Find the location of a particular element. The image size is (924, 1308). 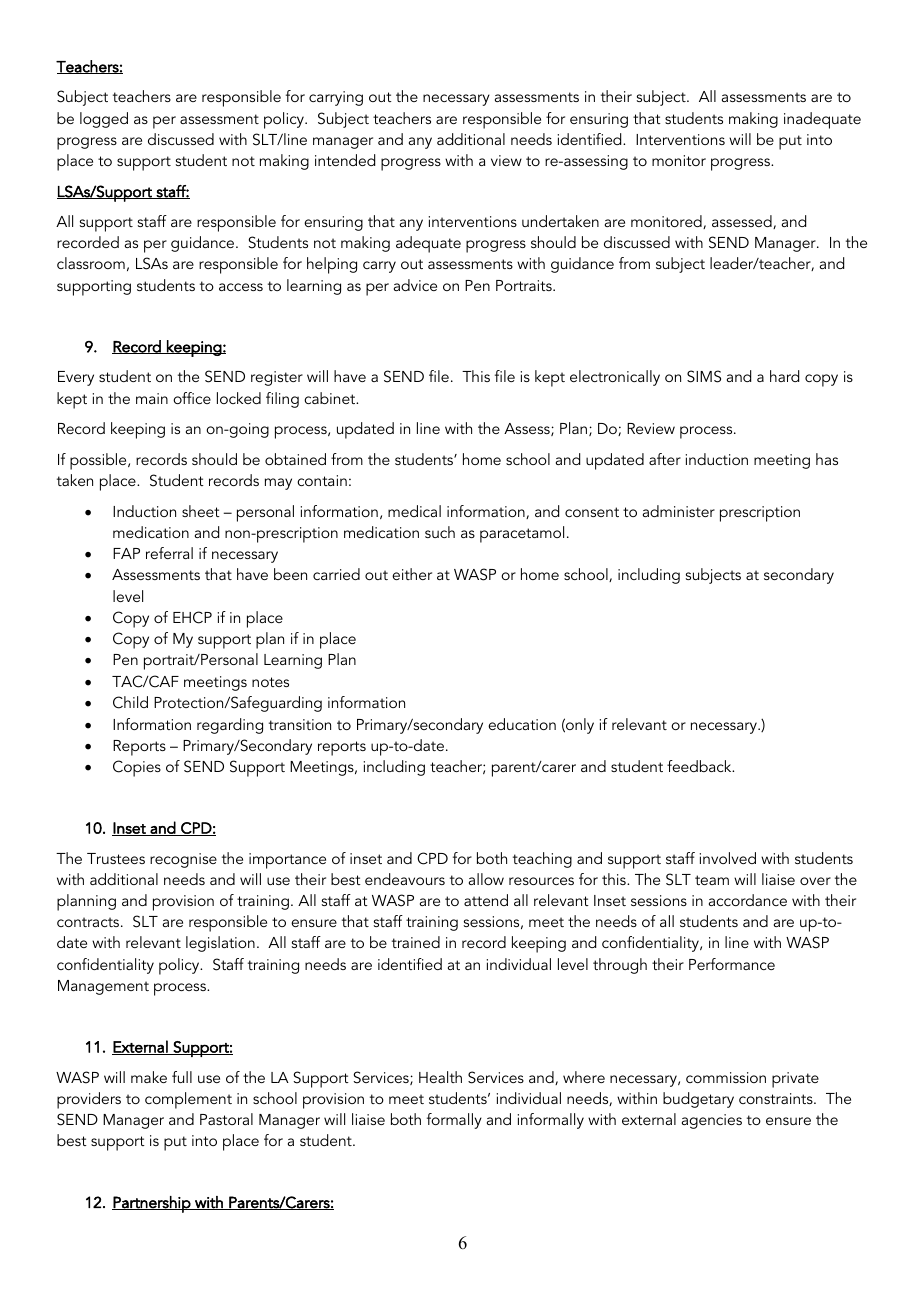

Partnership is located at coordinates (152, 1204).
